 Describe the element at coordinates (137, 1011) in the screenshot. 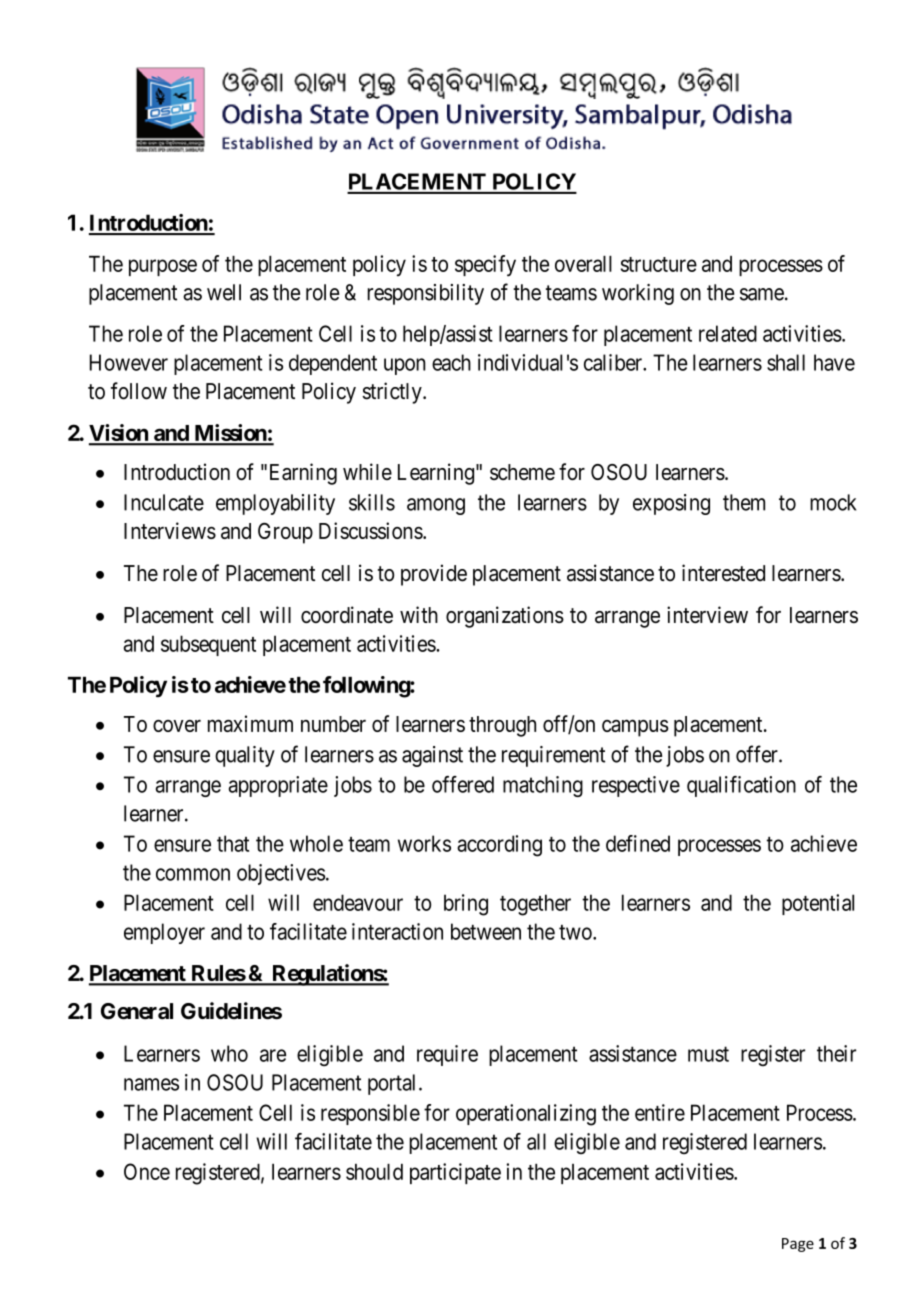

I see `General` at that location.
